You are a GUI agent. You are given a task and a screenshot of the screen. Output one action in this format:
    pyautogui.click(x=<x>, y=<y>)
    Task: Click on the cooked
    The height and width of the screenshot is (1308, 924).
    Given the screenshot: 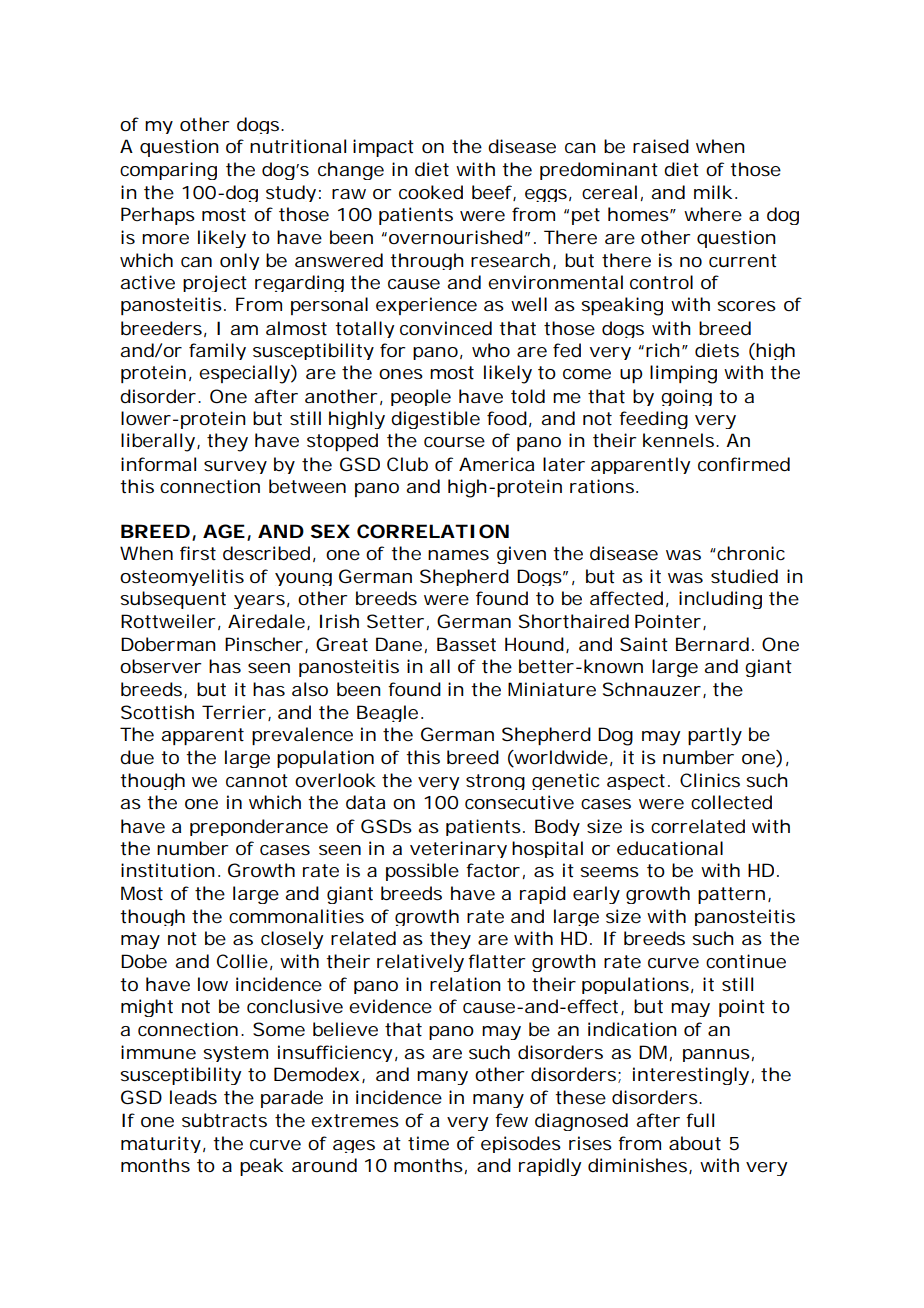 What is the action you would take?
    pyautogui.click(x=431, y=192)
